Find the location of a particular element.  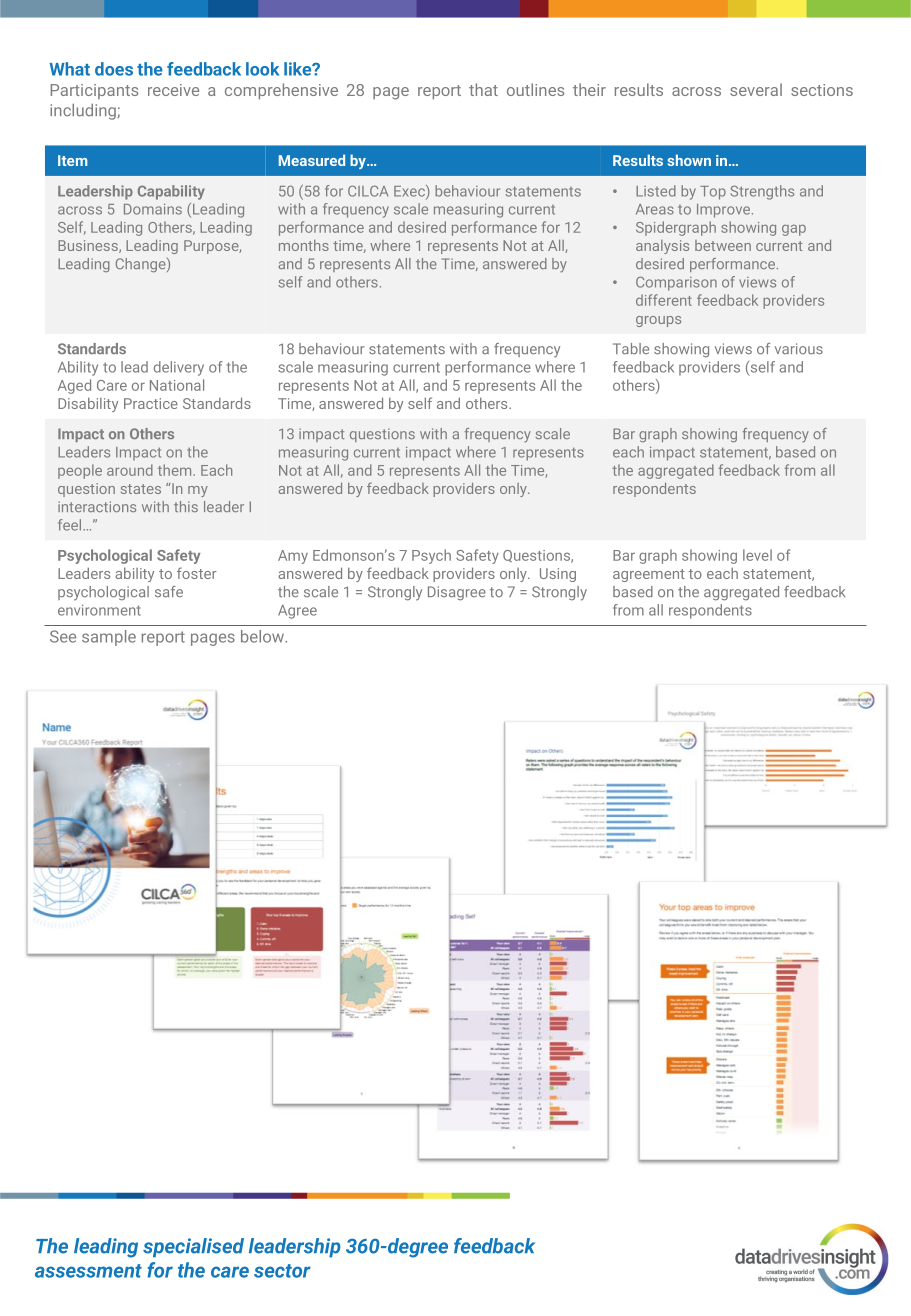

sample is located at coordinates (109, 638).
